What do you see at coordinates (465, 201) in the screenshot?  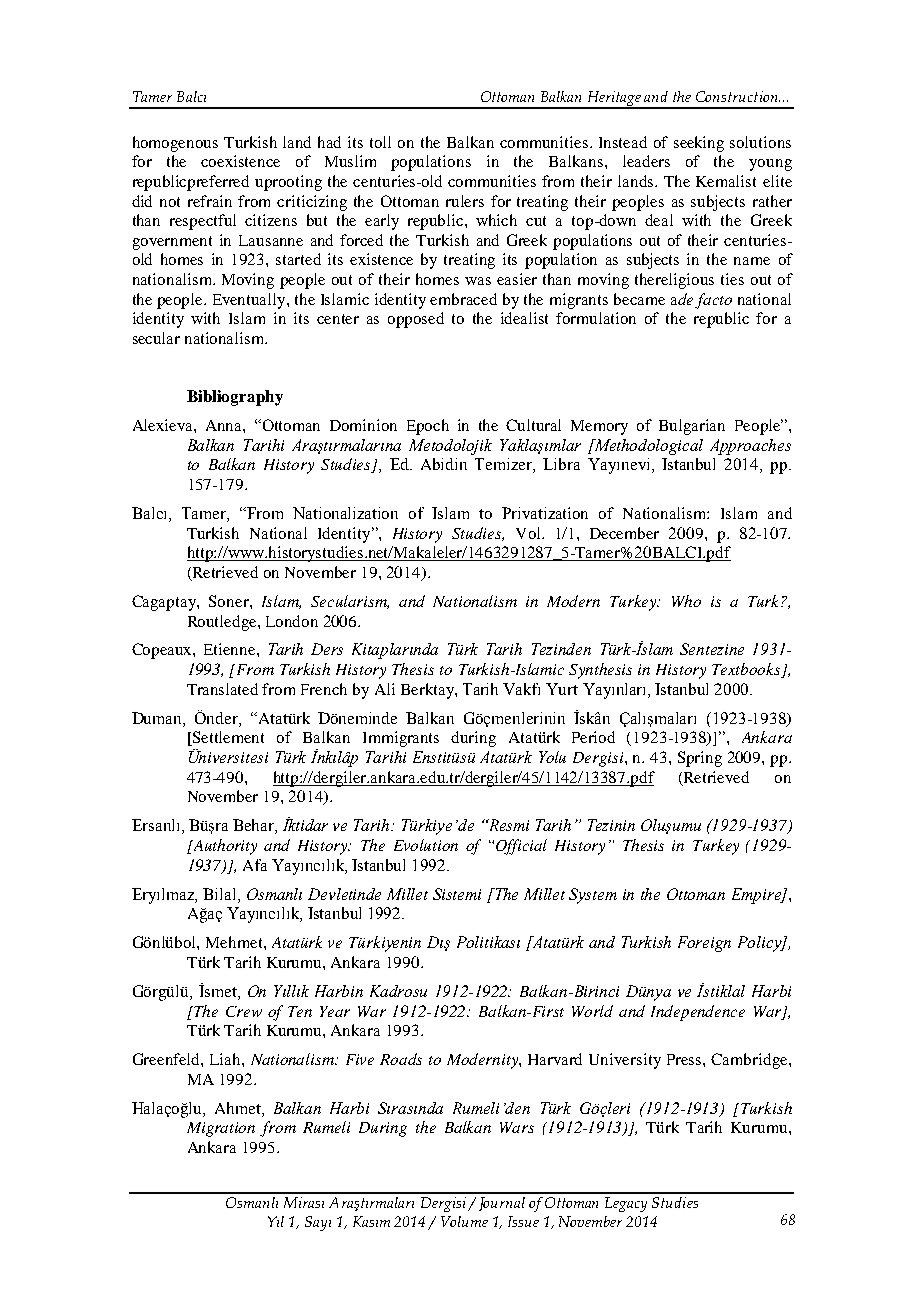 I see `rulers` at bounding box center [465, 201].
